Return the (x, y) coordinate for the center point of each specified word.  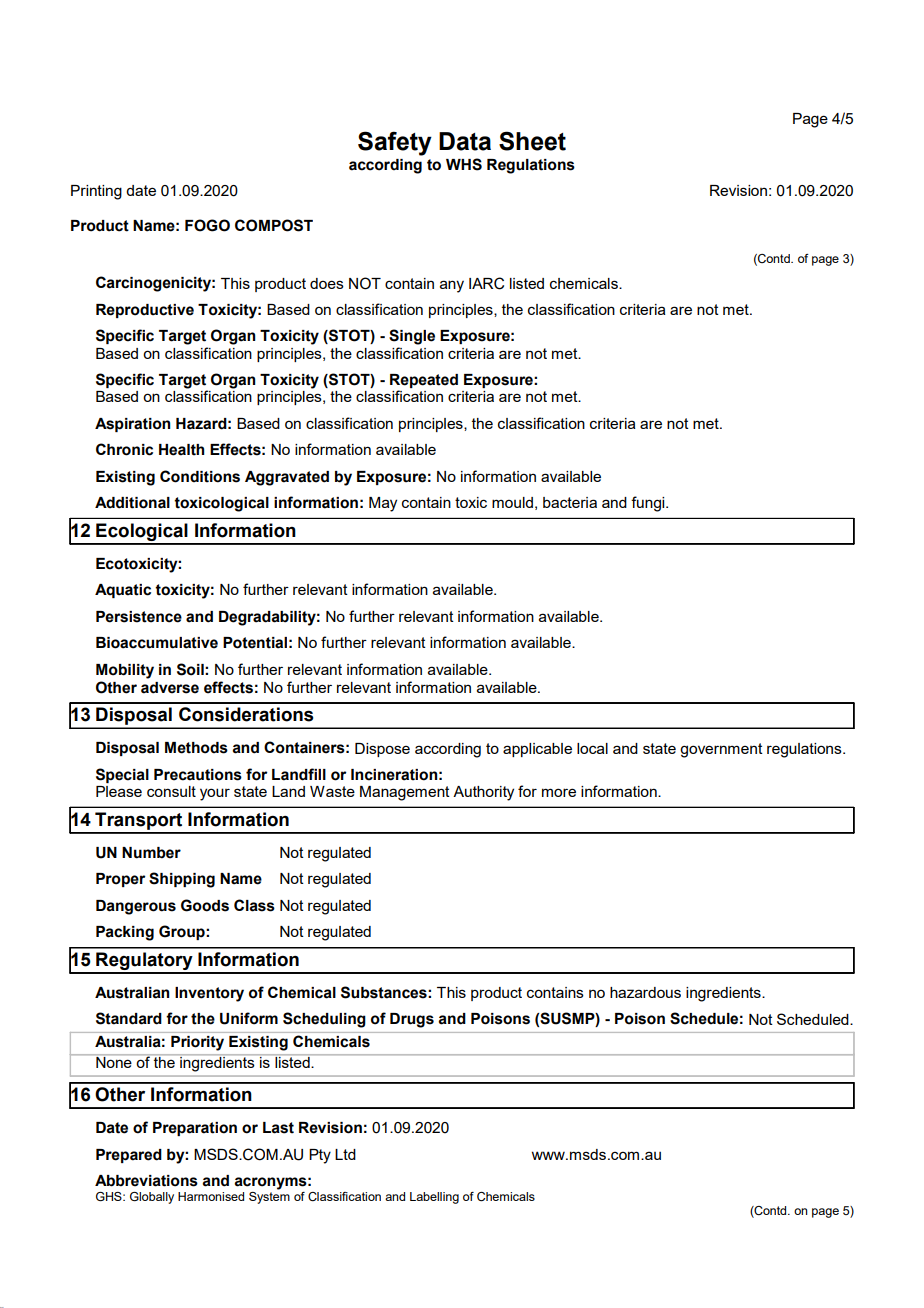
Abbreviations (146, 1181)
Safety (395, 143)
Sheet (532, 141)
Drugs (412, 1020)
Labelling (434, 1198)
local (592, 748)
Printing (96, 192)
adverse (170, 688)
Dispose (382, 750)
